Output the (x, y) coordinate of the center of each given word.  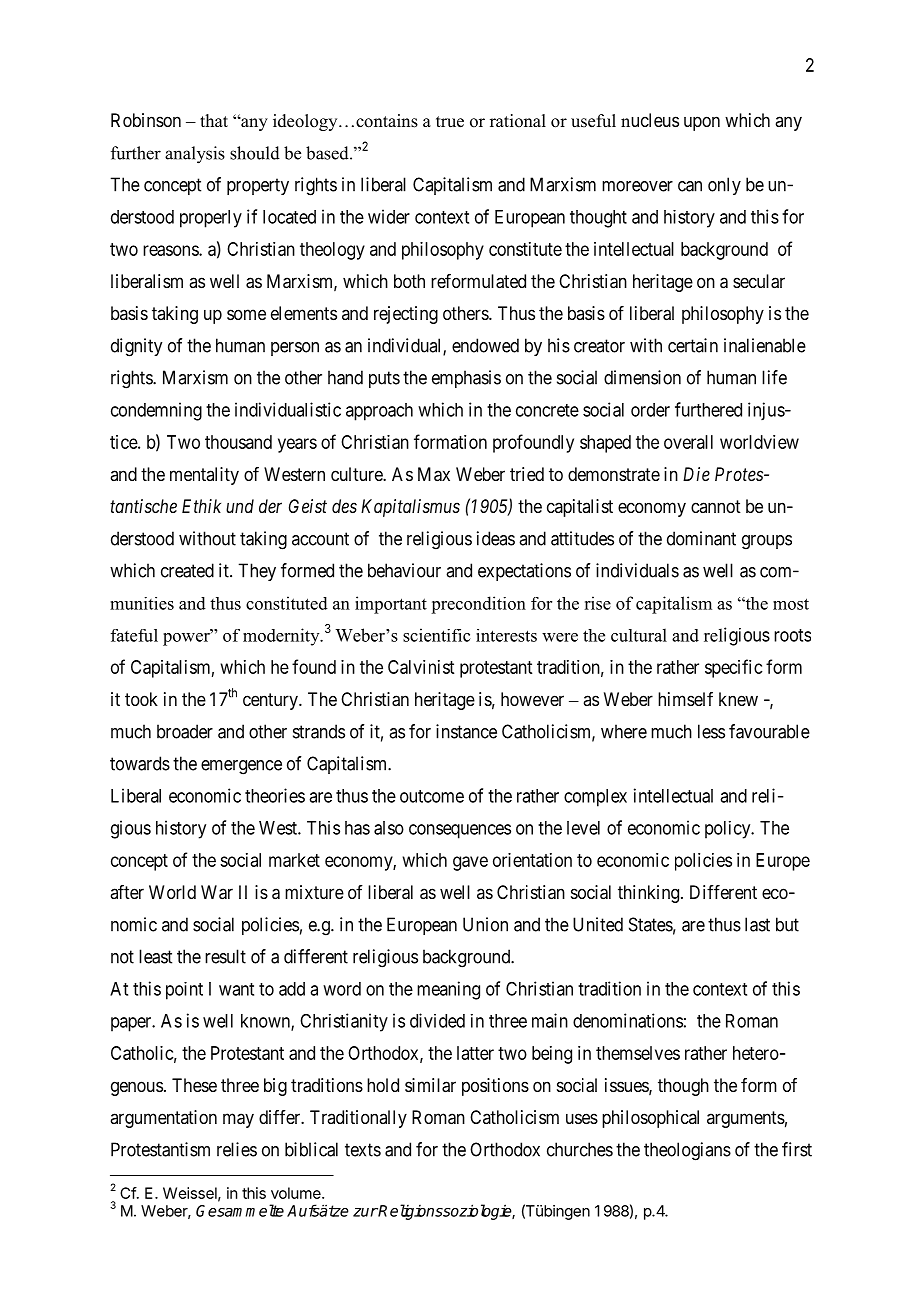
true (450, 122)
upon (702, 123)
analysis (195, 155)
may (238, 1120)
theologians (687, 1151)
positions (495, 1087)
